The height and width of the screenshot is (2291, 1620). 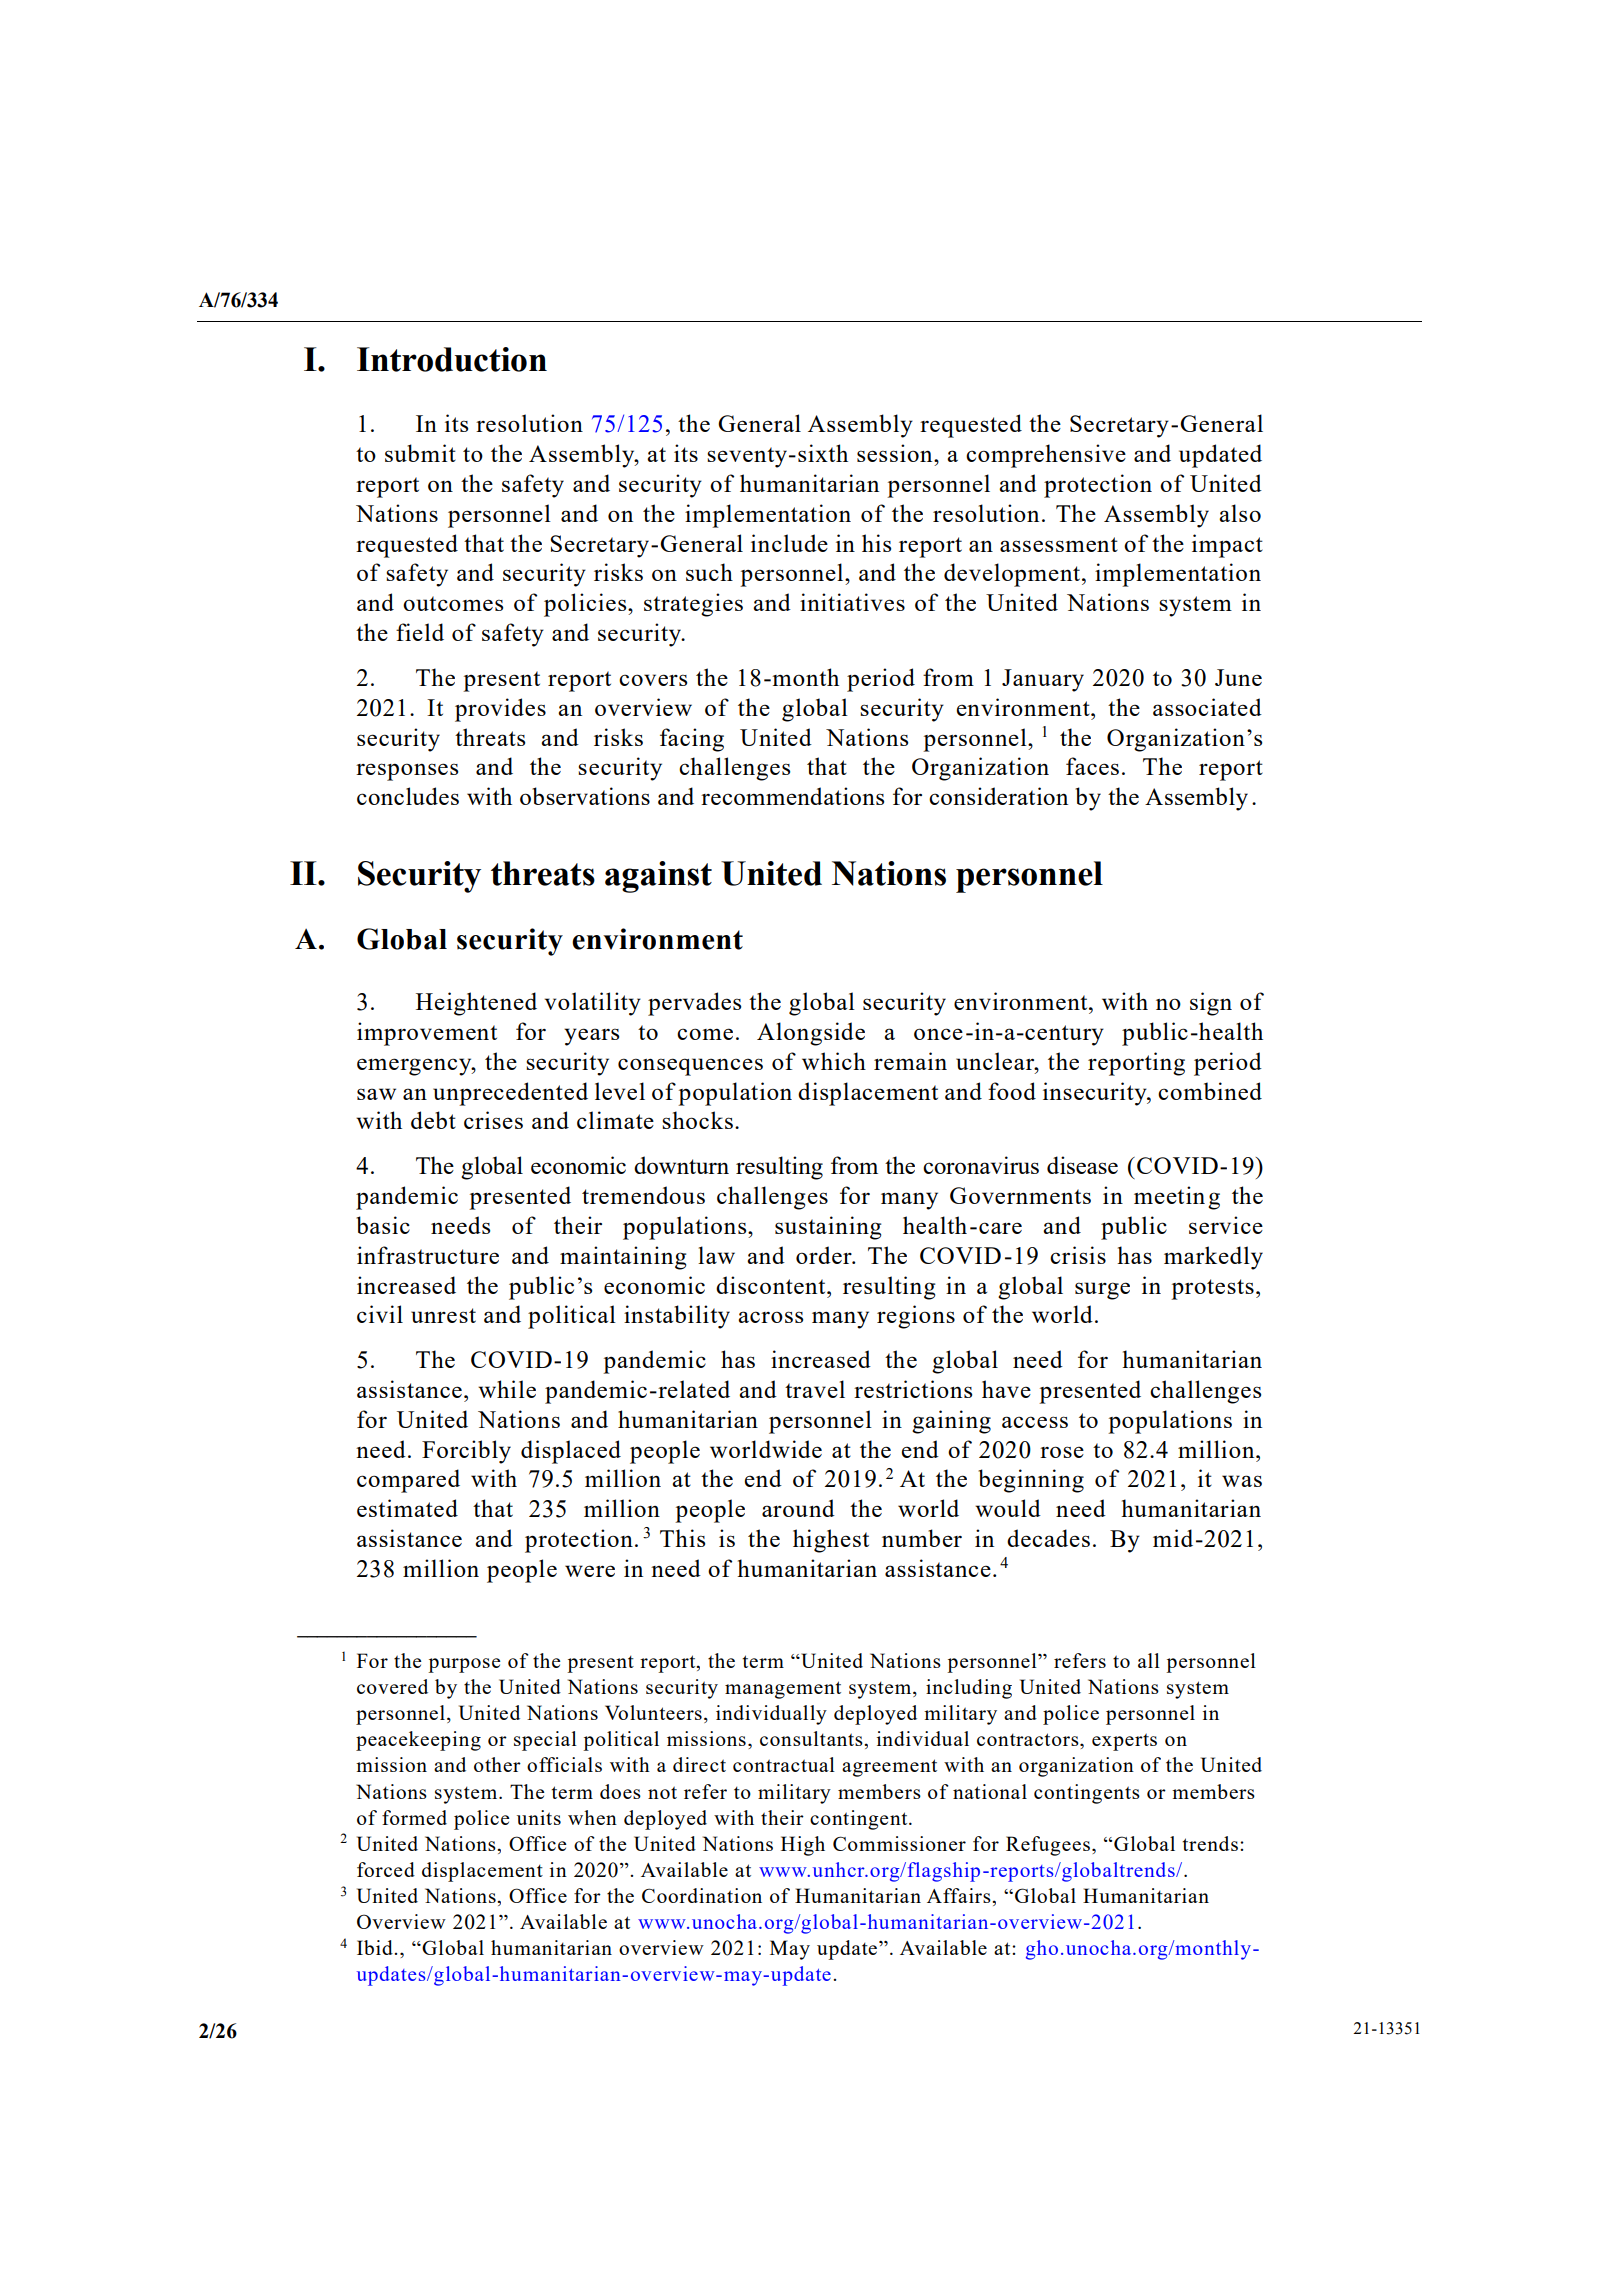 What do you see at coordinates (1092, 766) in the screenshot?
I see `faces` at bounding box center [1092, 766].
